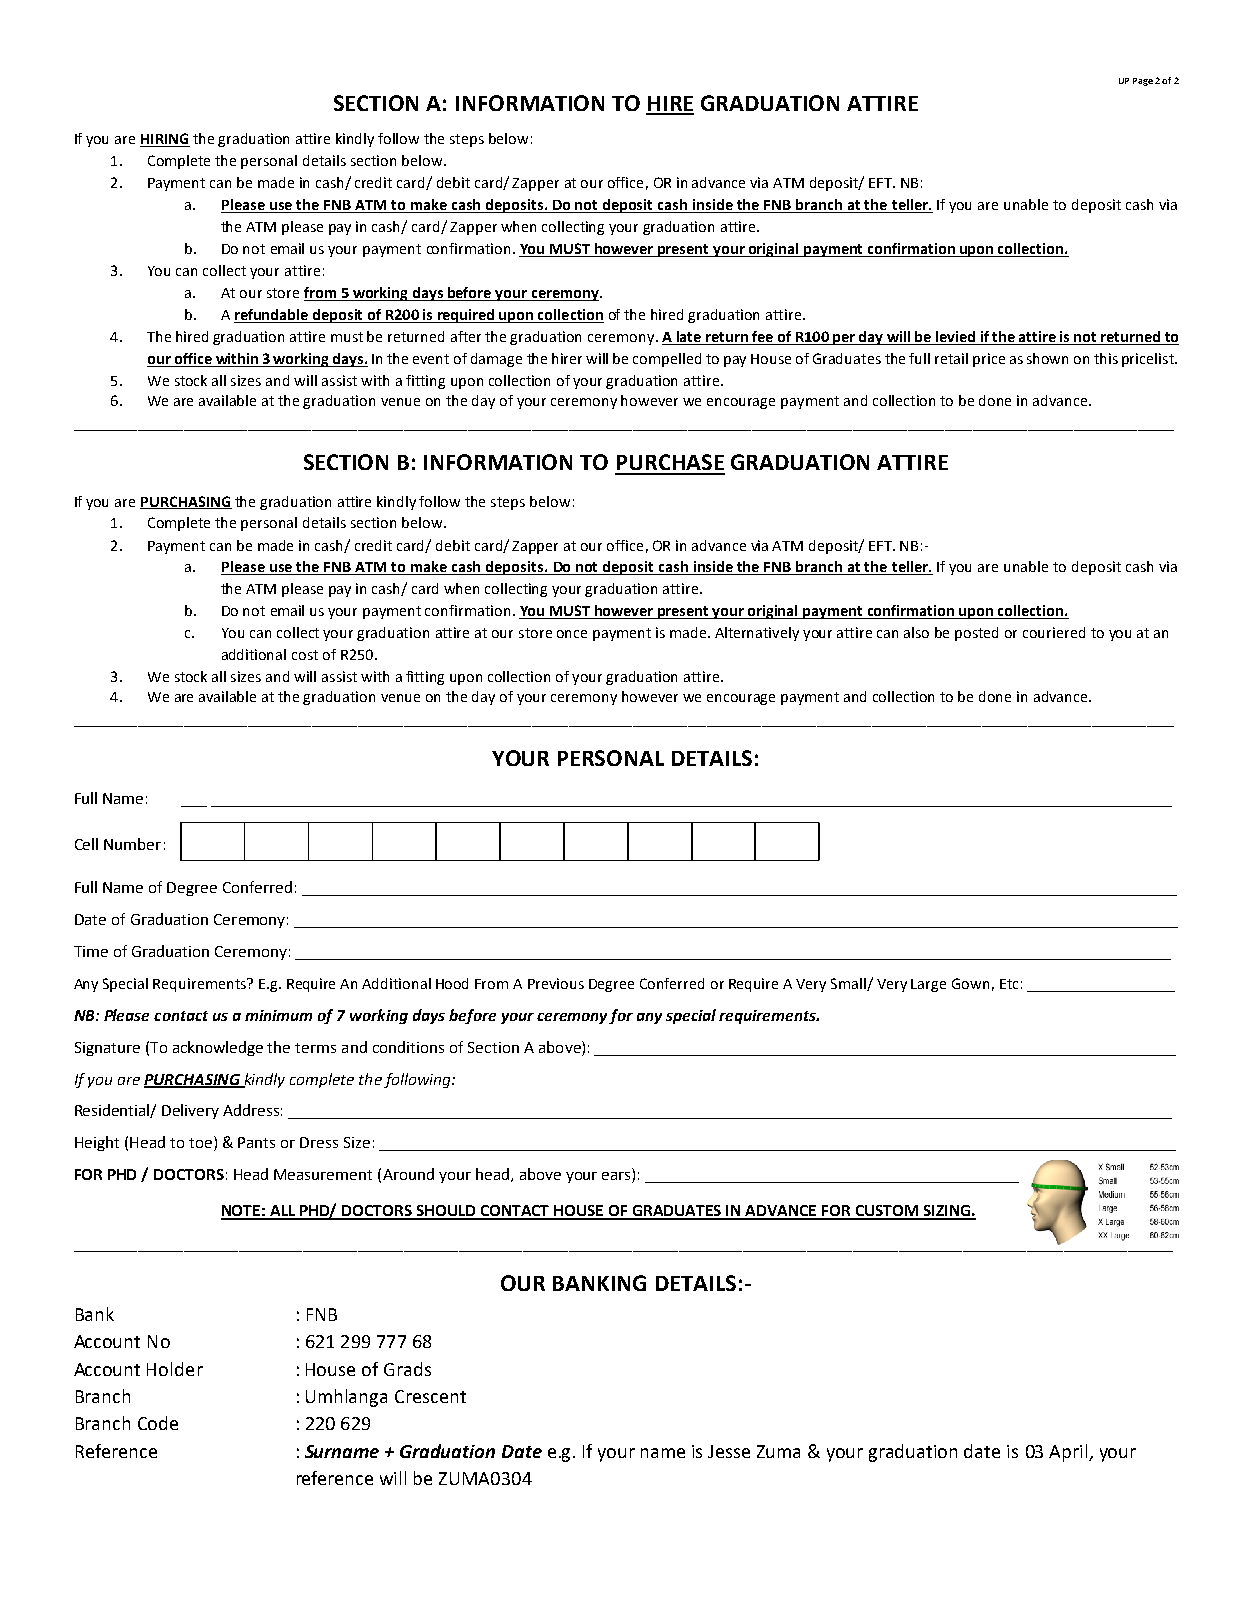  Describe the element at coordinates (556, 983) in the image. I see `Previous` at that location.
